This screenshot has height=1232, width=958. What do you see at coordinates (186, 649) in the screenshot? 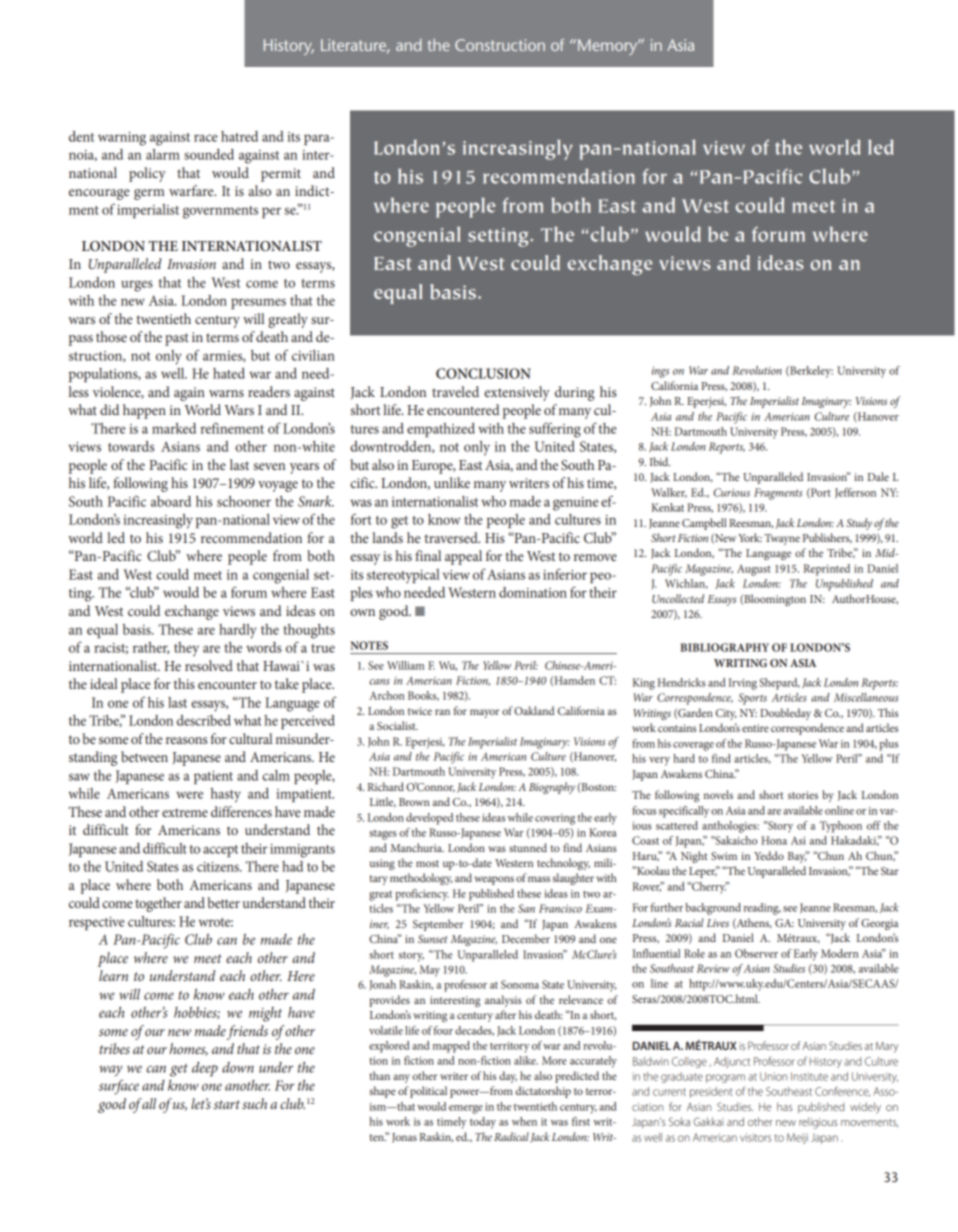
I see `they` at bounding box center [186, 649].
